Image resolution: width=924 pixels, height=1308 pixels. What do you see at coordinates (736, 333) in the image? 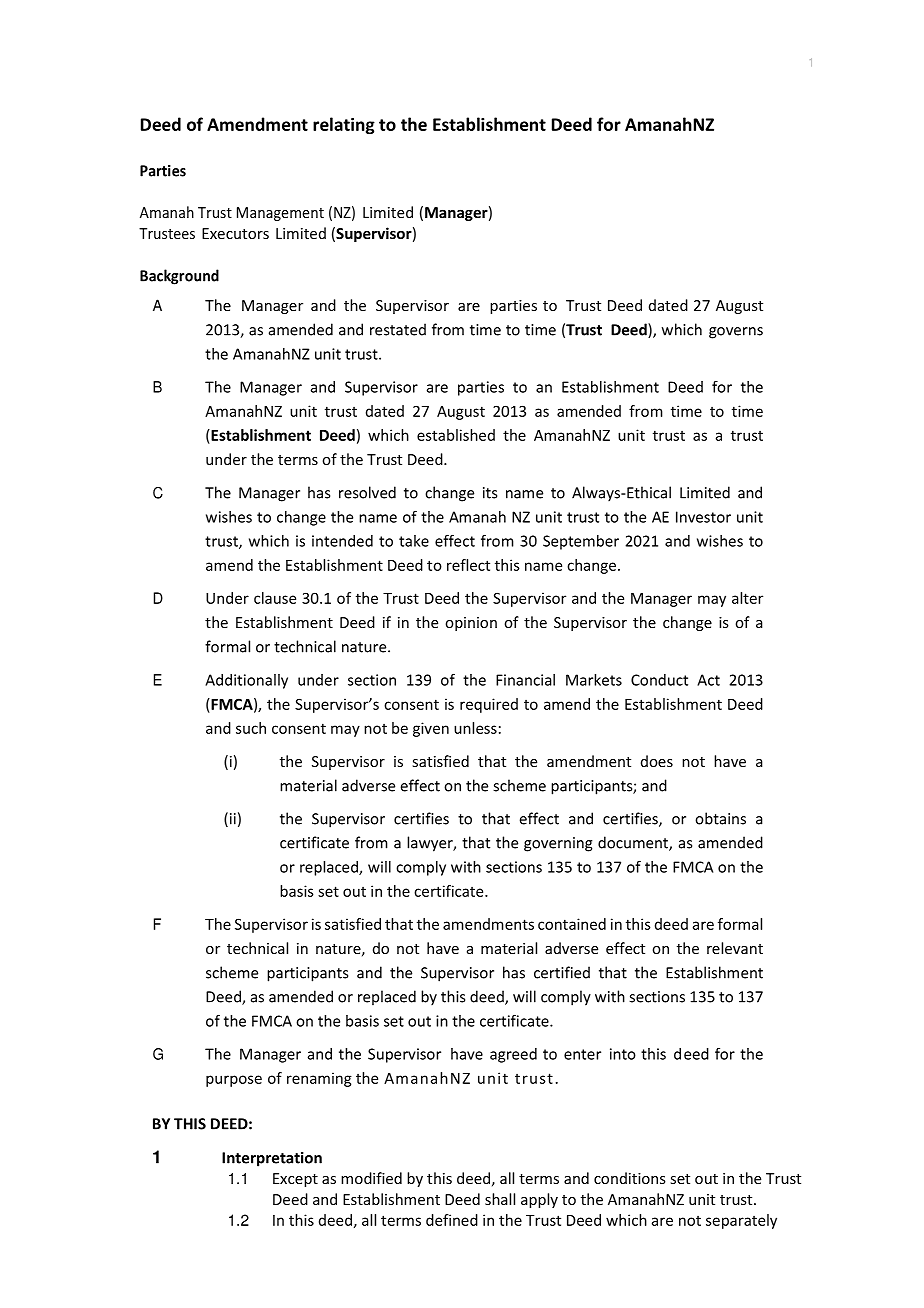
I see `governs` at bounding box center [736, 333].
